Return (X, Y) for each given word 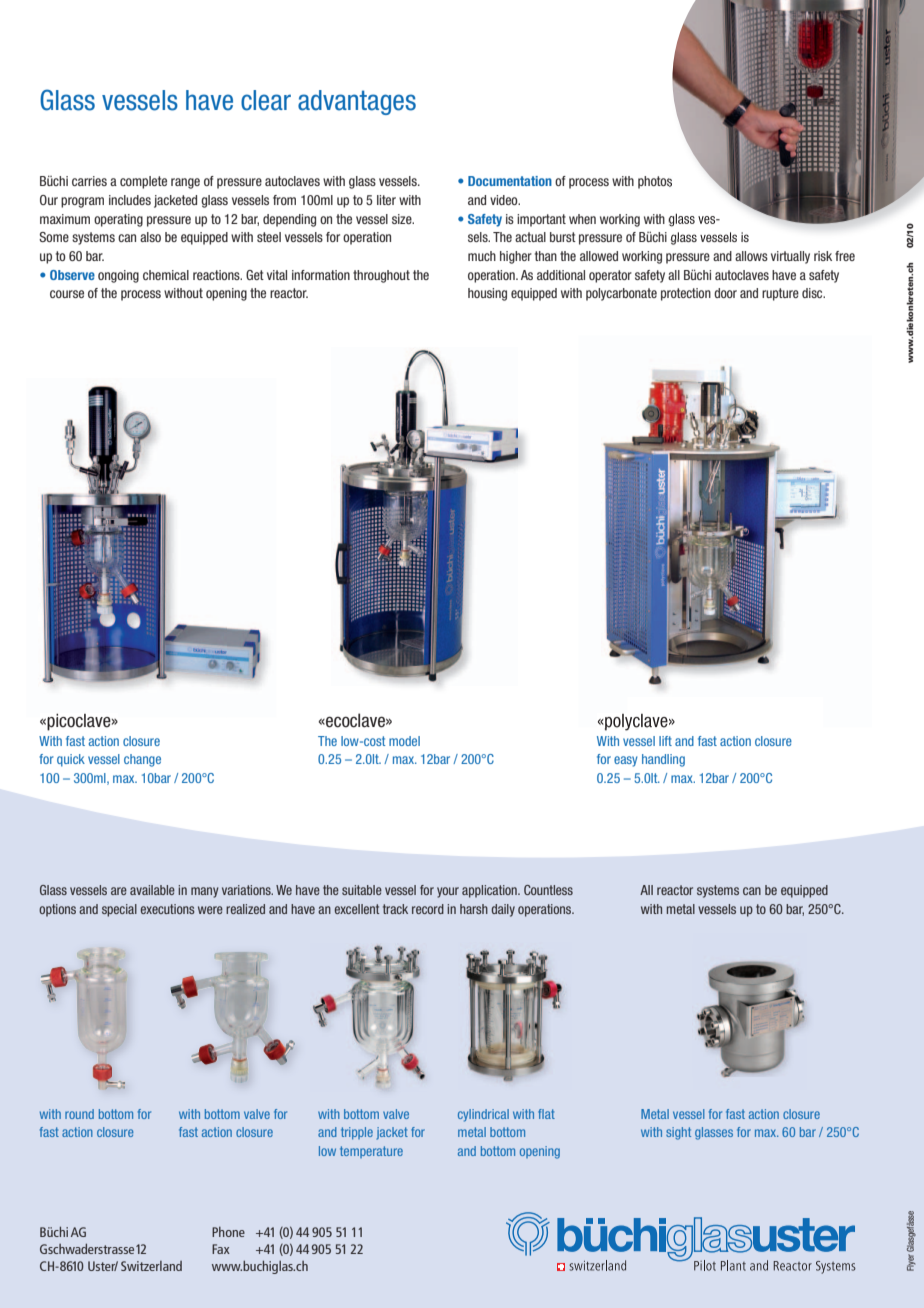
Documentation (510, 181)
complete (143, 182)
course (67, 294)
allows (751, 256)
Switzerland (151, 1266)
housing (487, 294)
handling (663, 760)
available (152, 890)
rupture (780, 294)
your (448, 892)
